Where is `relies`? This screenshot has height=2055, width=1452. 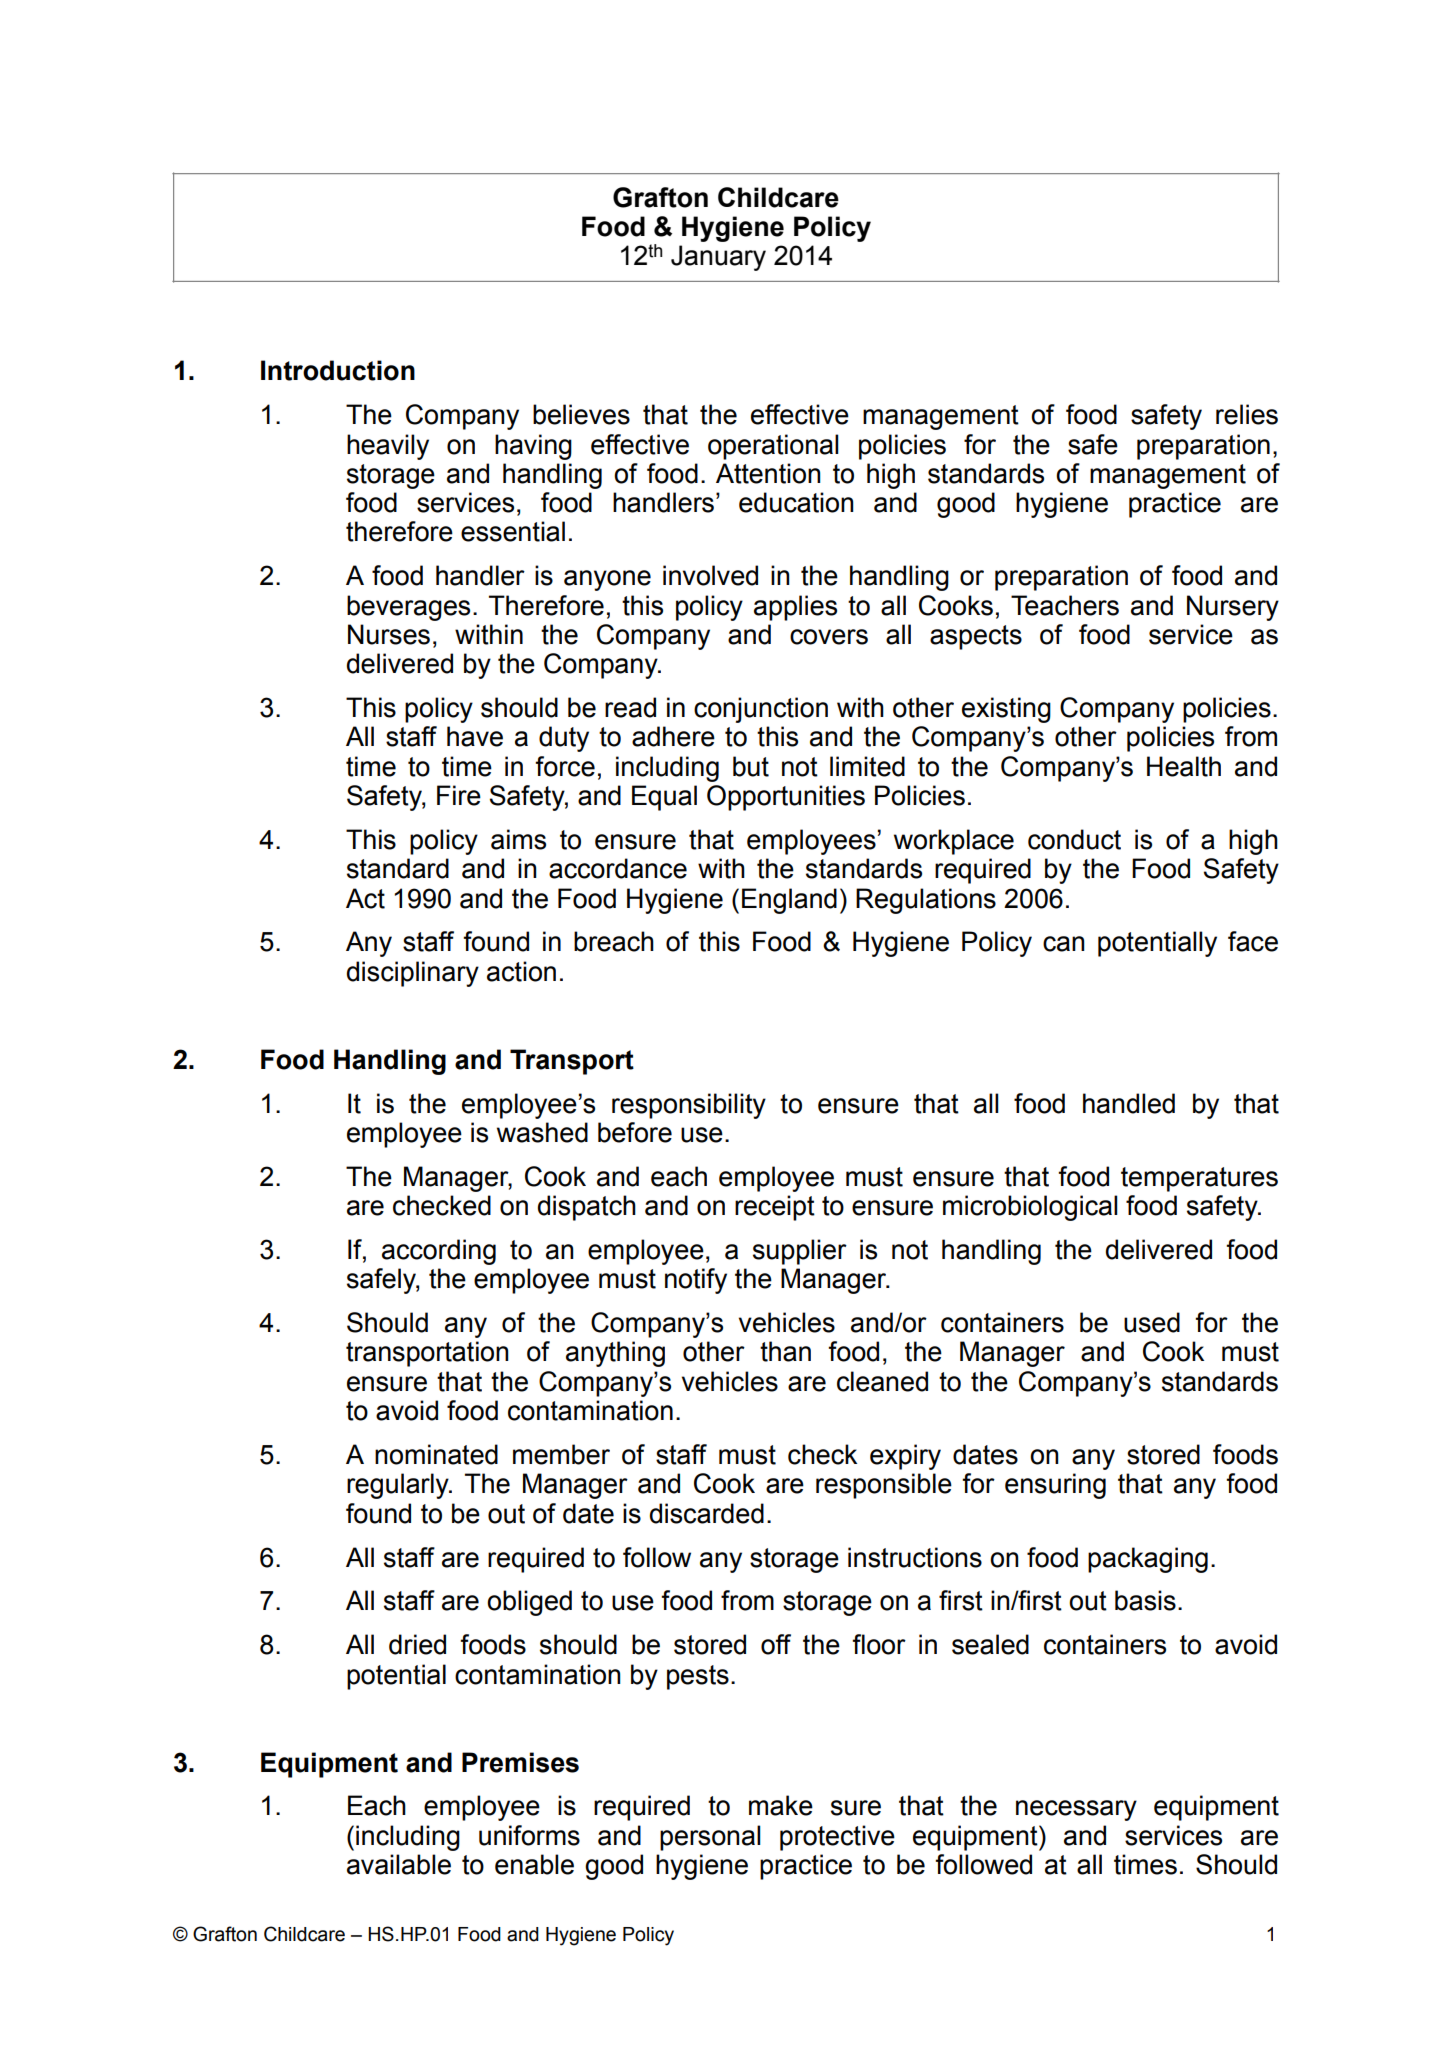 relies is located at coordinates (1247, 414).
